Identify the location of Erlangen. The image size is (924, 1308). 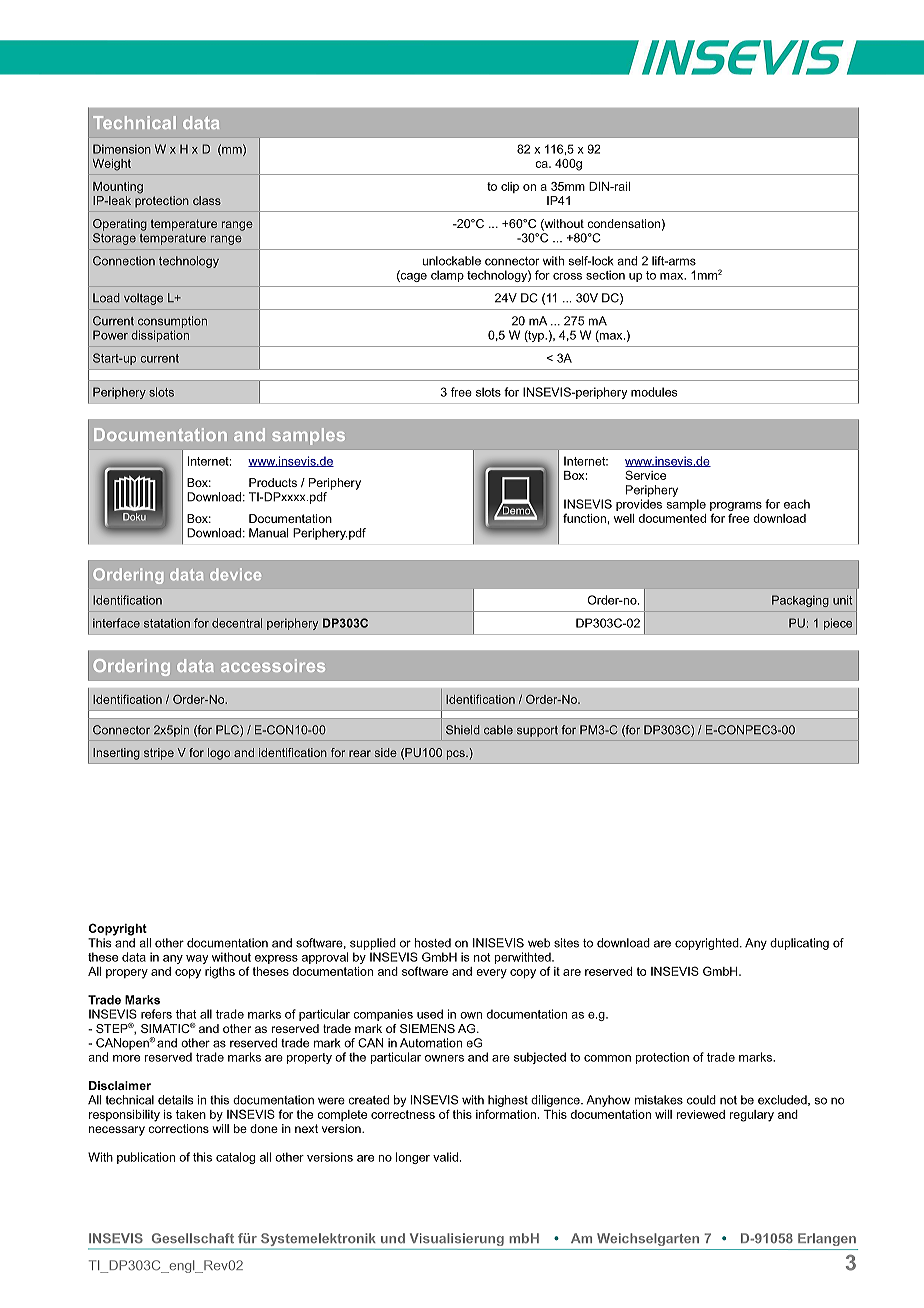
(827, 1239).
